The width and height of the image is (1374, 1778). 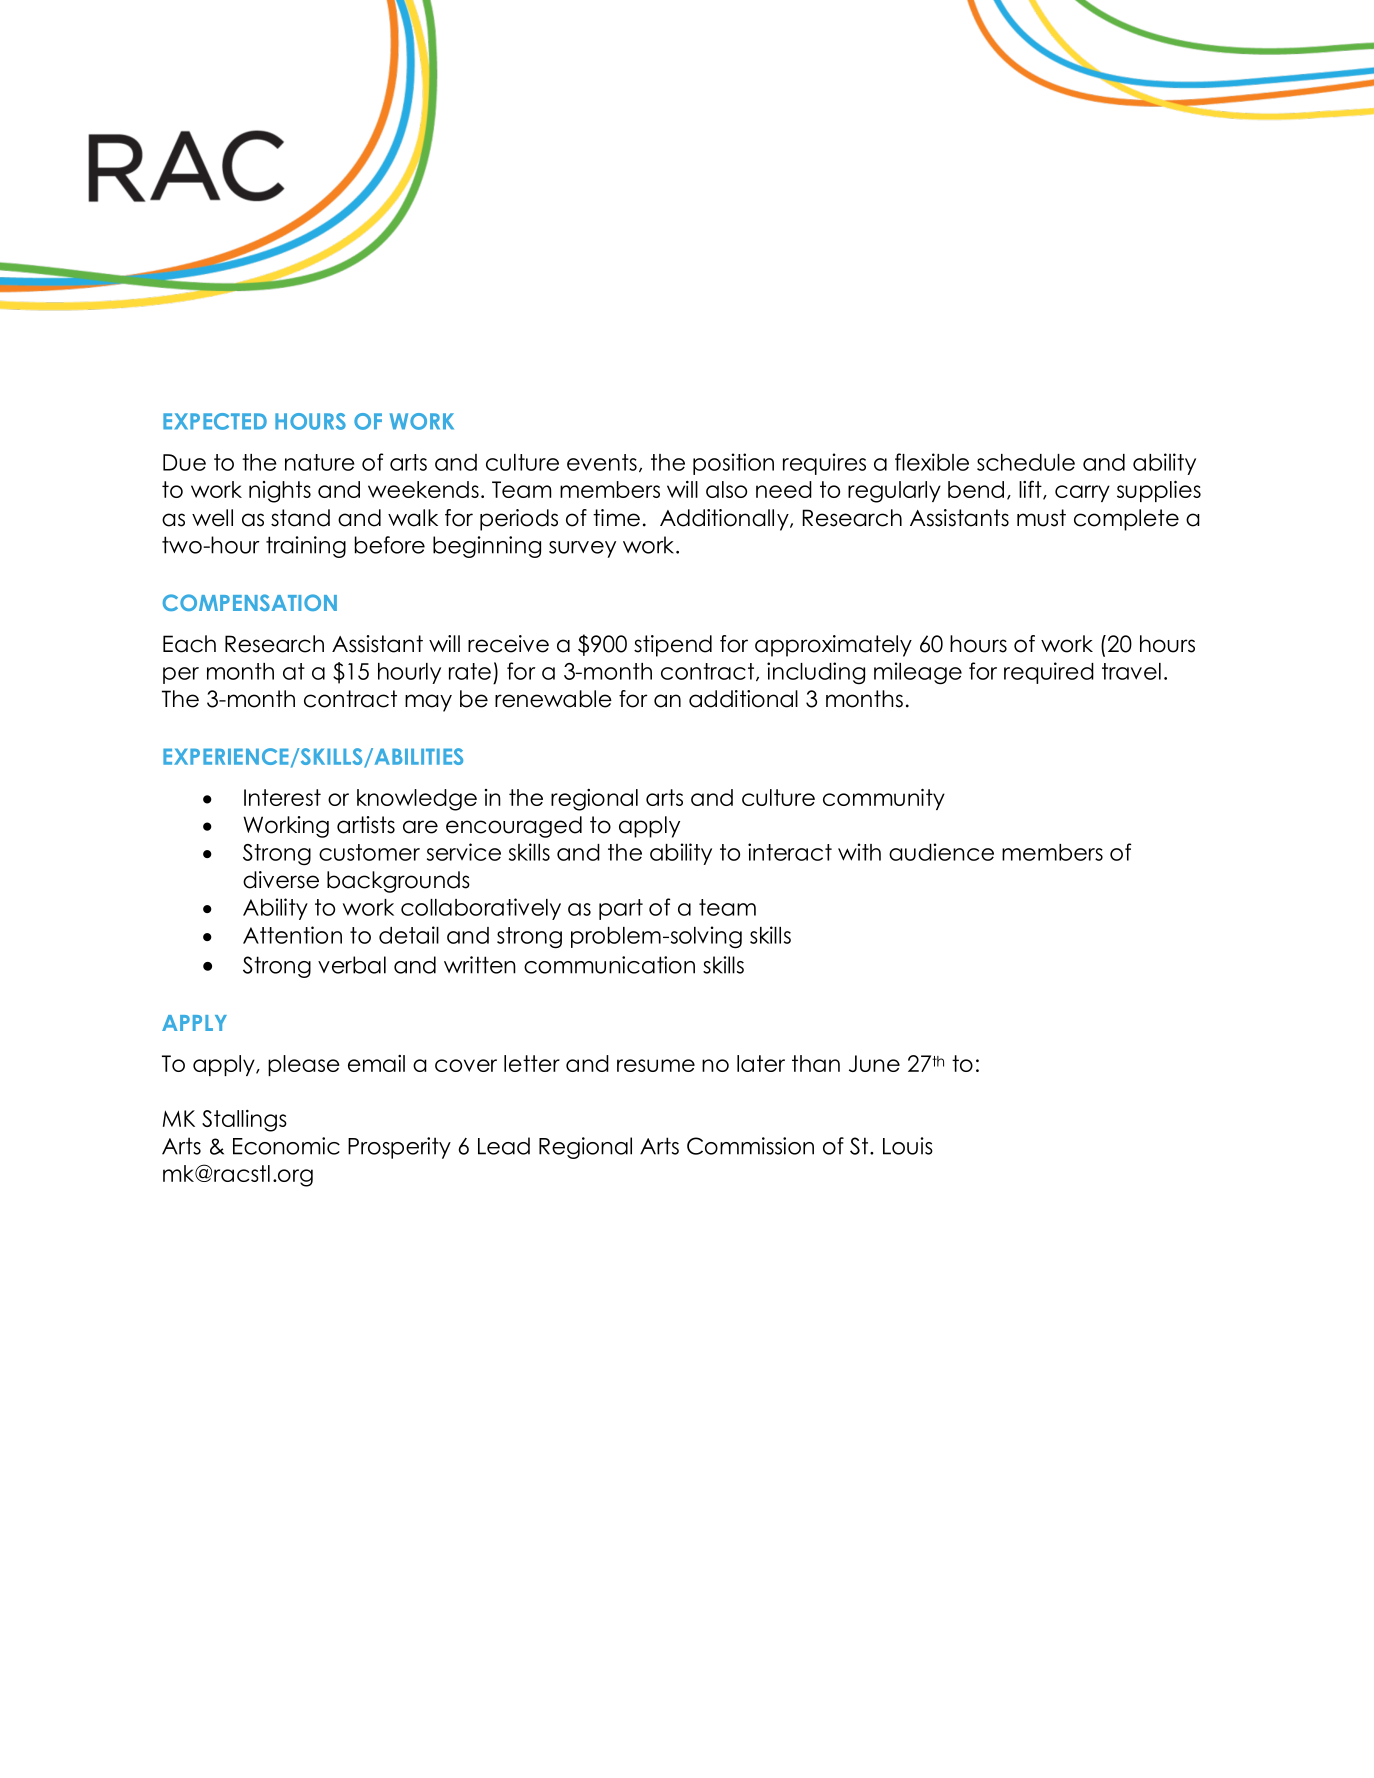 What do you see at coordinates (250, 602) in the image?
I see `COMPENSATION` at bounding box center [250, 602].
